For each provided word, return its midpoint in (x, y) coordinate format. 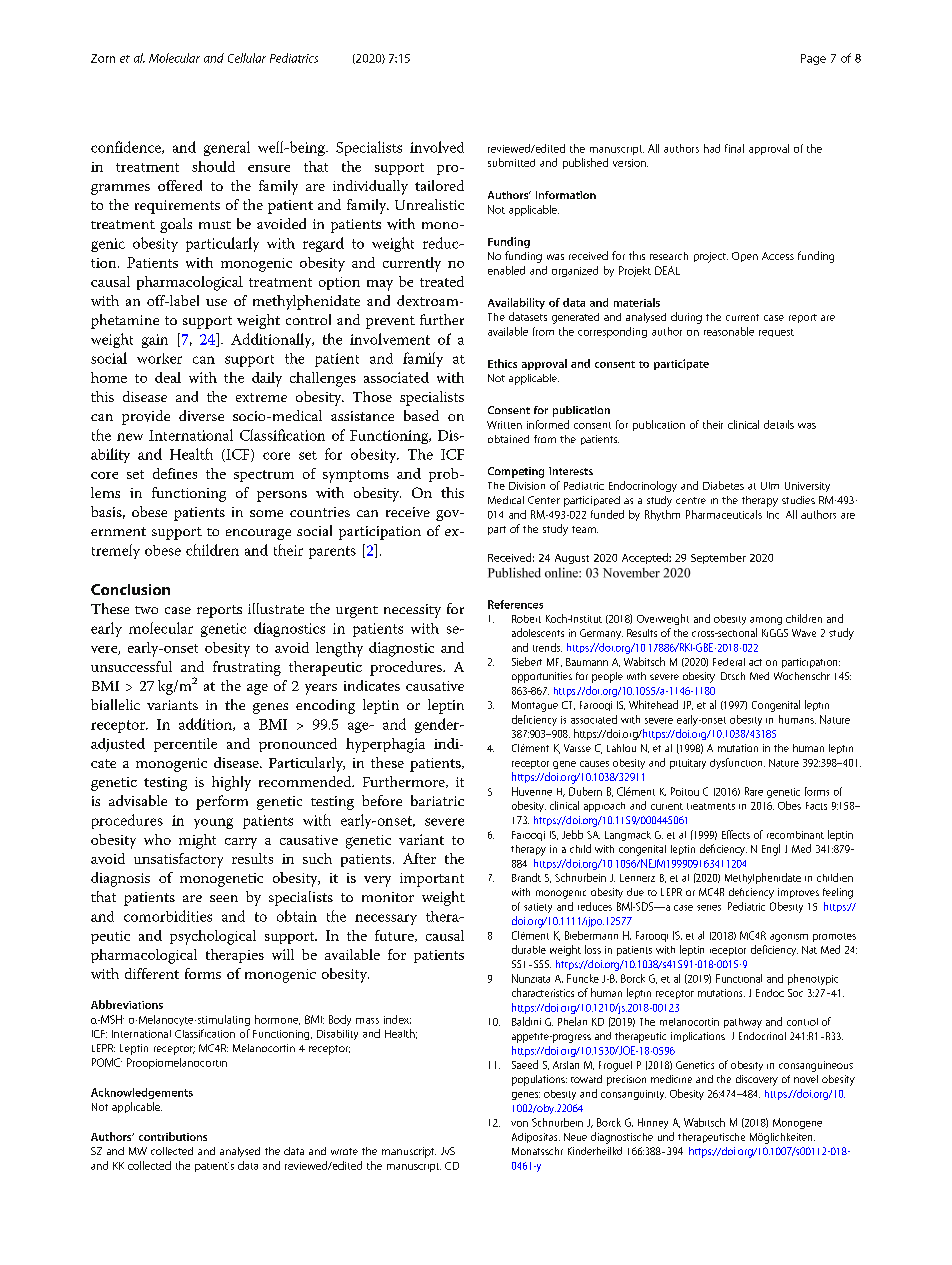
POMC (107, 1062)
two (146, 610)
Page (813, 59)
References (515, 604)
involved (437, 147)
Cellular (247, 58)
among (766, 621)
